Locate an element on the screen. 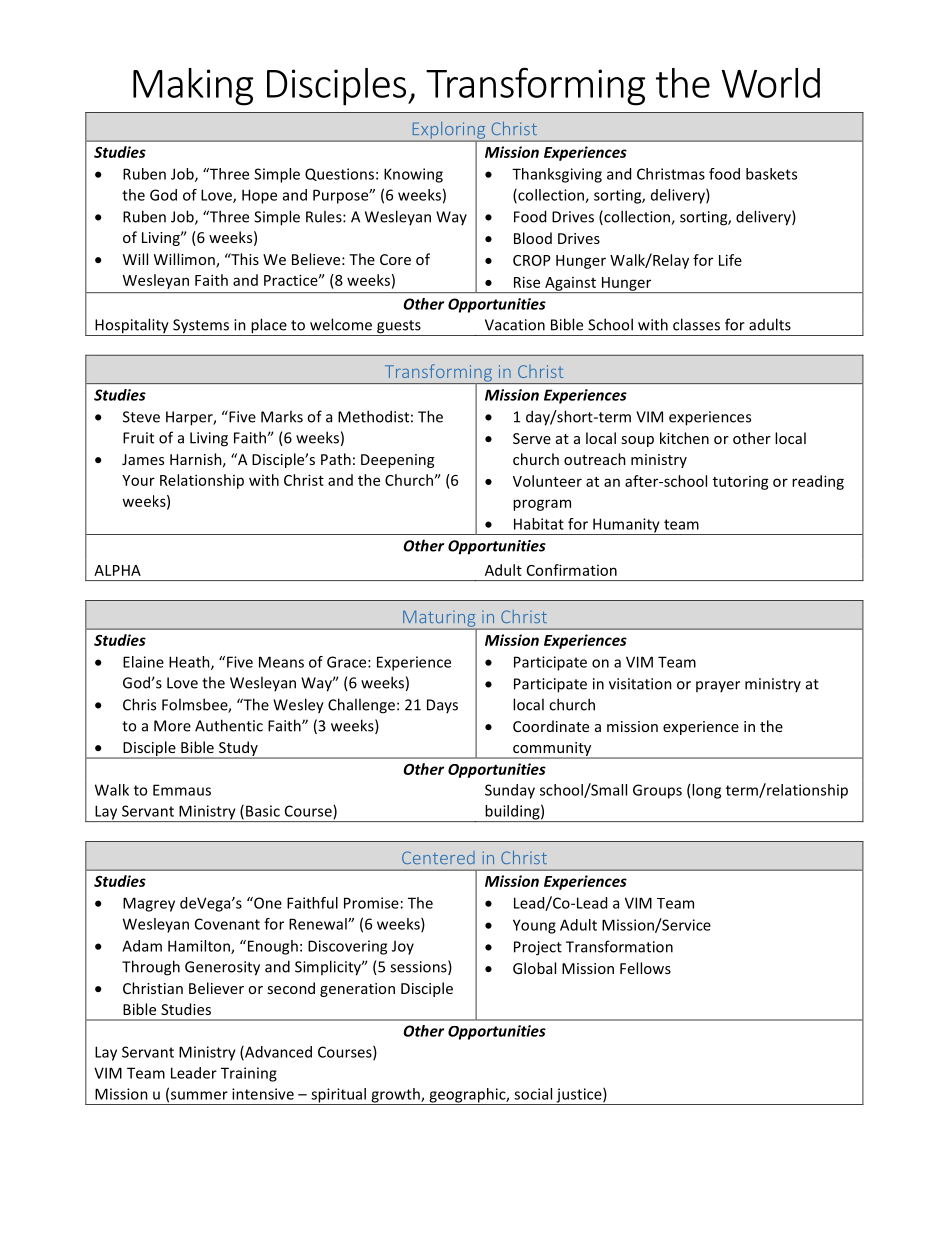 The width and height of the screenshot is (952, 1233). Making is located at coordinates (193, 87).
